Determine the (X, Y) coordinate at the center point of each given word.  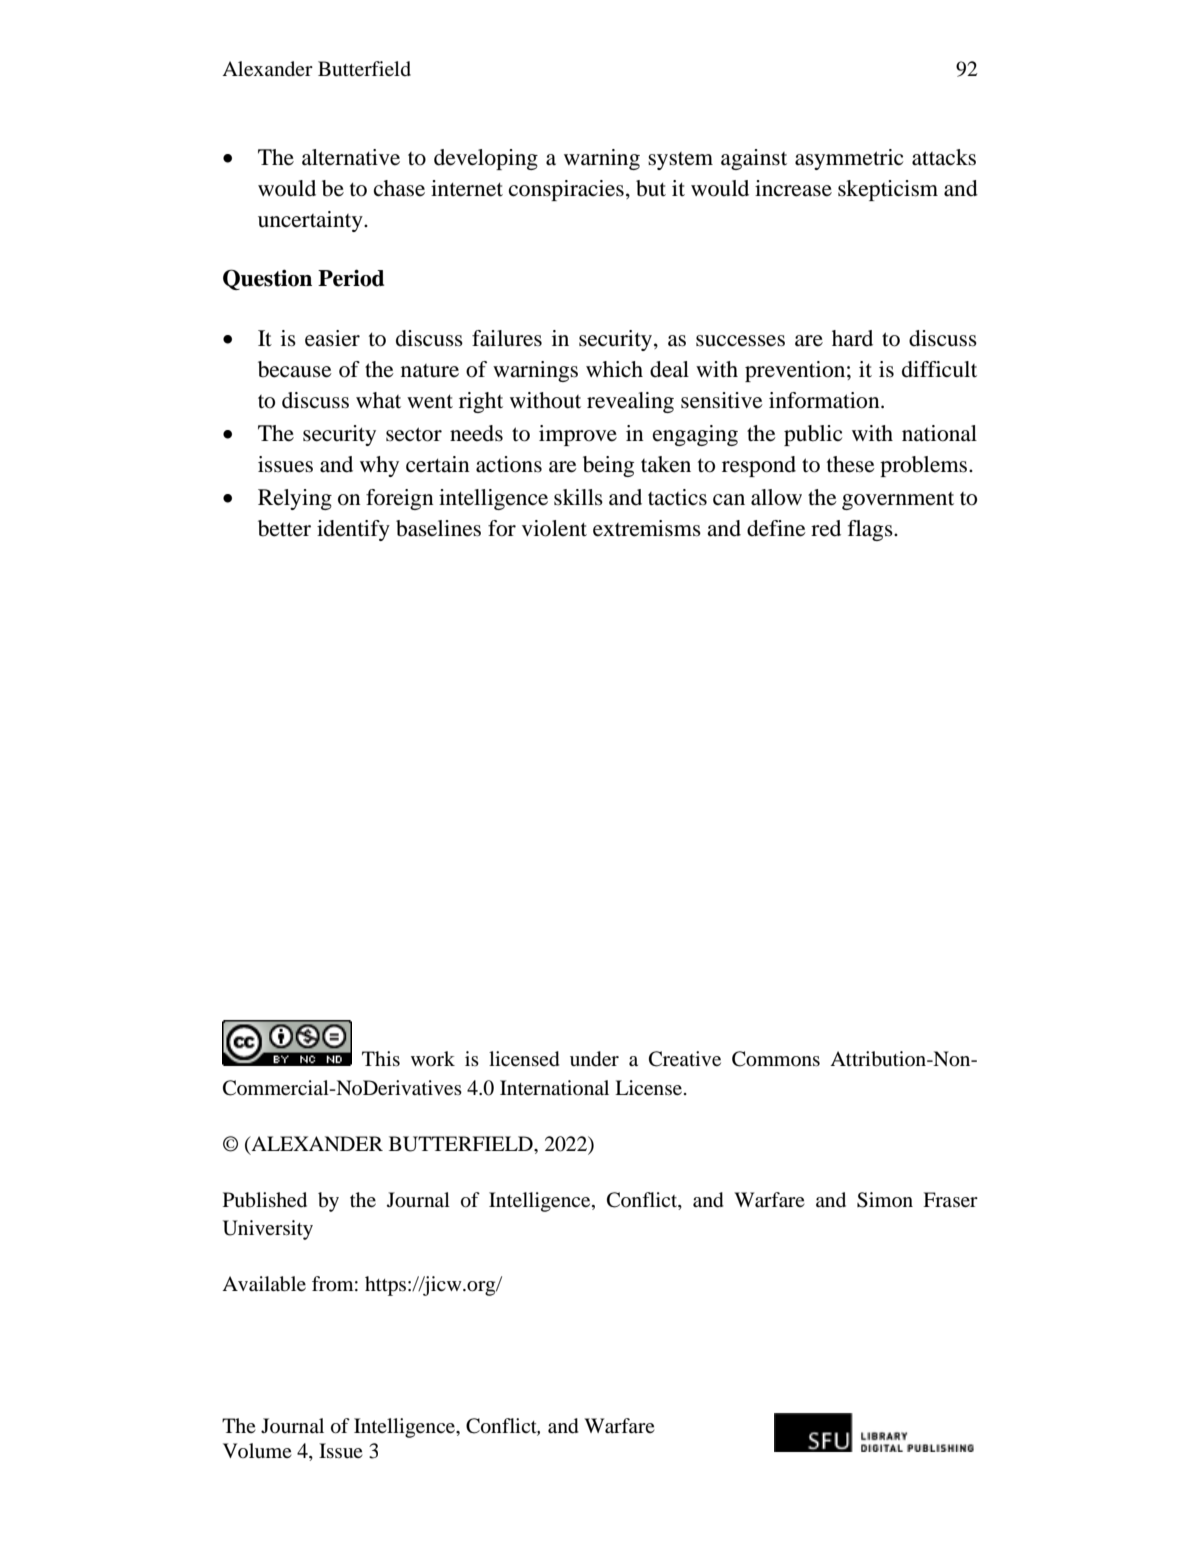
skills (578, 497)
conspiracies (566, 190)
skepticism (888, 190)
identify (353, 530)
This (381, 1058)
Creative (685, 1059)
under (594, 1059)
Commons (776, 1059)
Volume (257, 1450)
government (898, 501)
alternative (351, 157)
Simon (885, 1200)
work (433, 1058)
